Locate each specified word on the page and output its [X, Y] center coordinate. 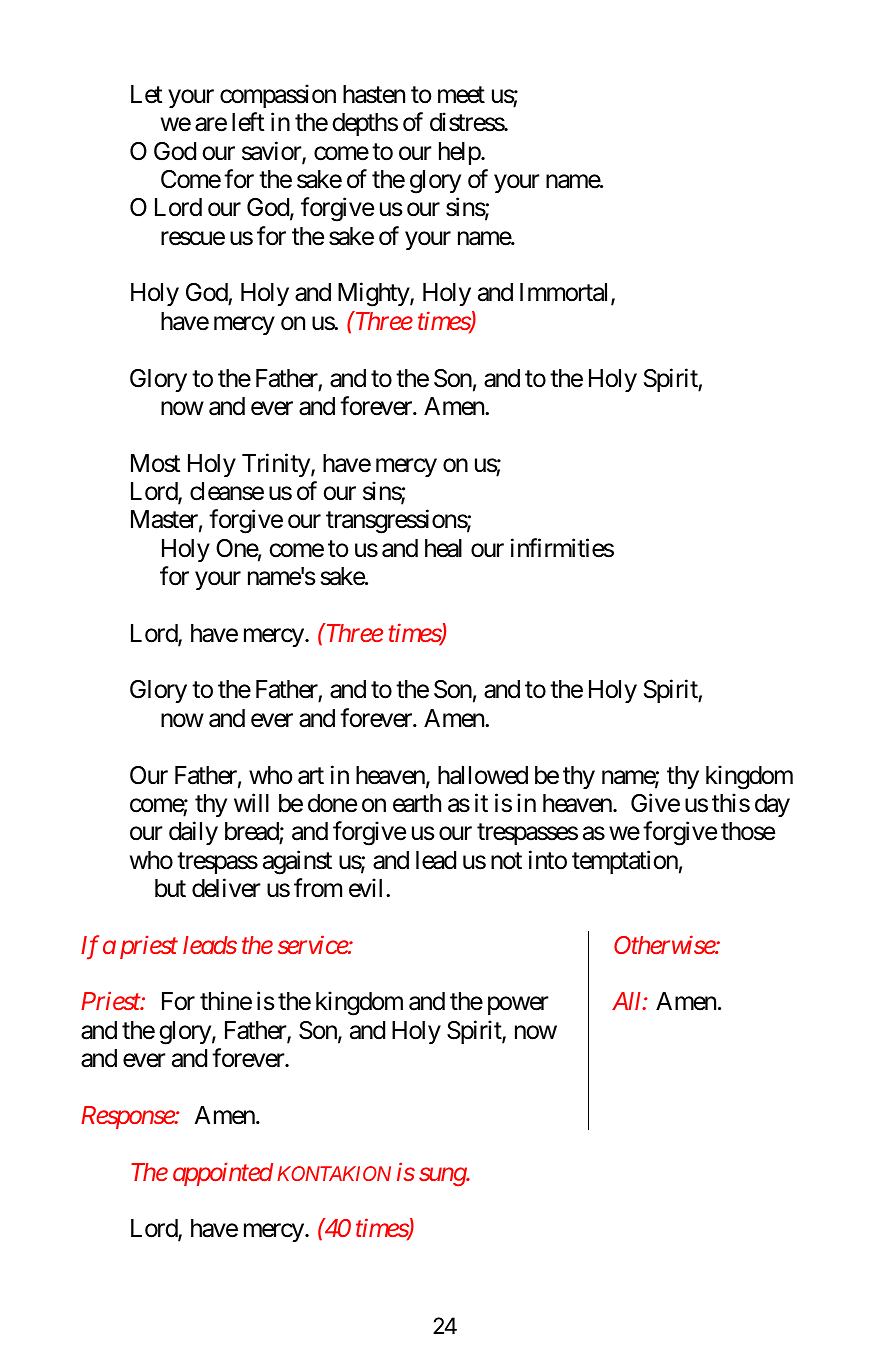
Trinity [276, 465]
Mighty [374, 295]
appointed [223, 1174]
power [518, 1006]
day [772, 805]
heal [443, 548]
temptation [625, 862]
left [248, 122]
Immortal [566, 294]
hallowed [483, 775]
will [251, 802]
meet [461, 95]
